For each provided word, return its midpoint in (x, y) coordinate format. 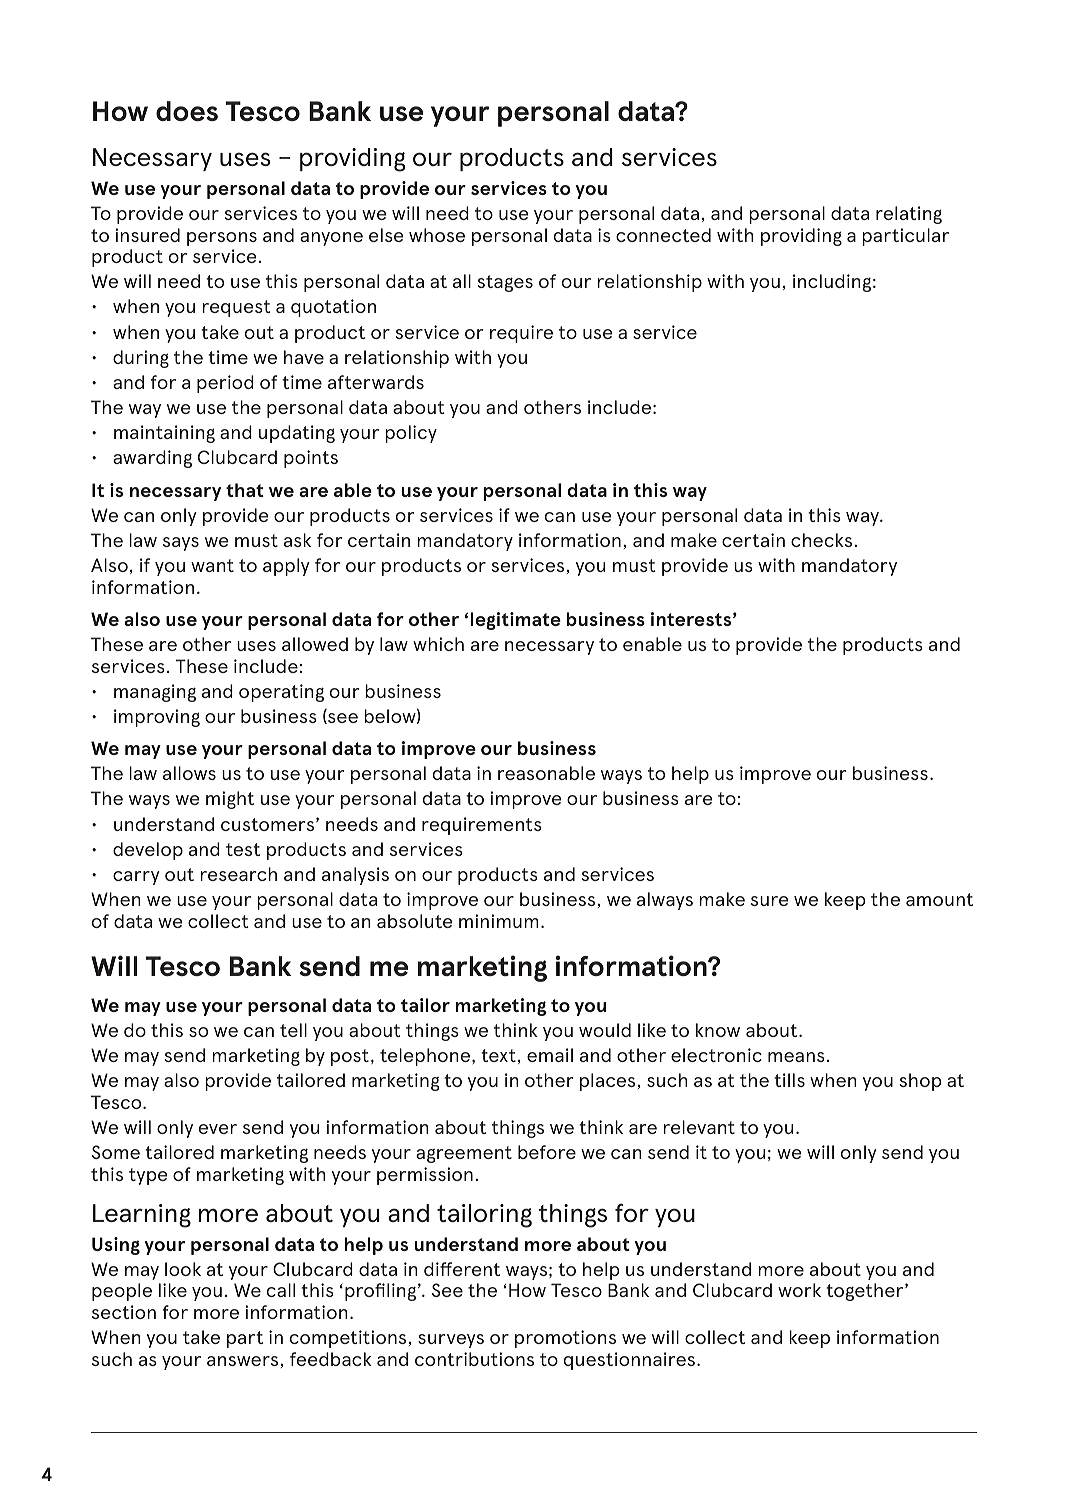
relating (909, 215)
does (187, 111)
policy (411, 434)
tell (293, 1030)
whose (437, 235)
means (796, 1057)
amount (939, 899)
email (550, 1055)
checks (823, 540)
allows (189, 773)
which (438, 644)
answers (244, 1361)
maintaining (164, 434)
